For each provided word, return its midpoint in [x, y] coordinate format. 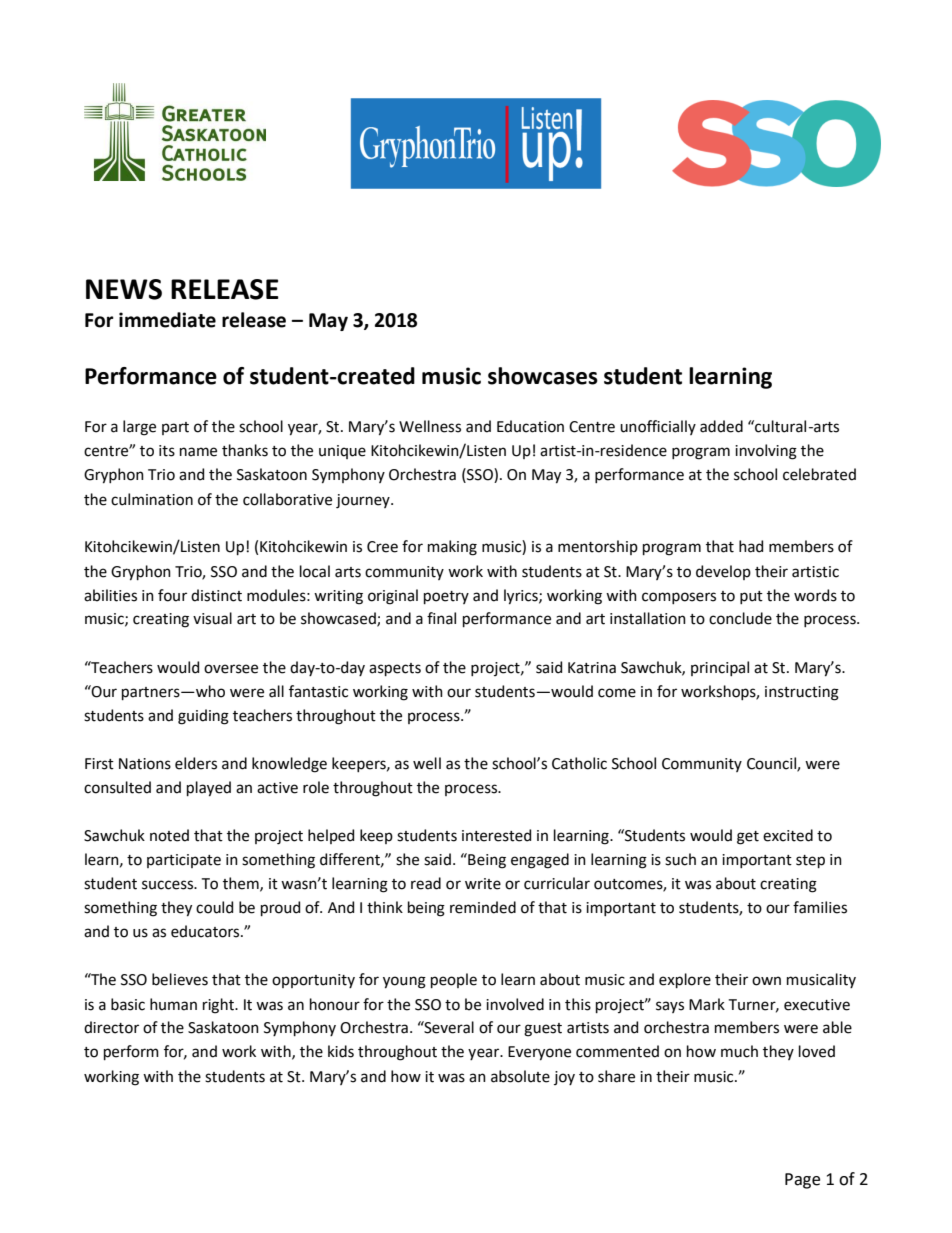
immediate [167, 320]
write [483, 884]
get [748, 838]
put [751, 597]
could [214, 907]
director [111, 1027]
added [721, 426]
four [172, 595]
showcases [543, 376]
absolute [520, 1076]
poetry [446, 597]
